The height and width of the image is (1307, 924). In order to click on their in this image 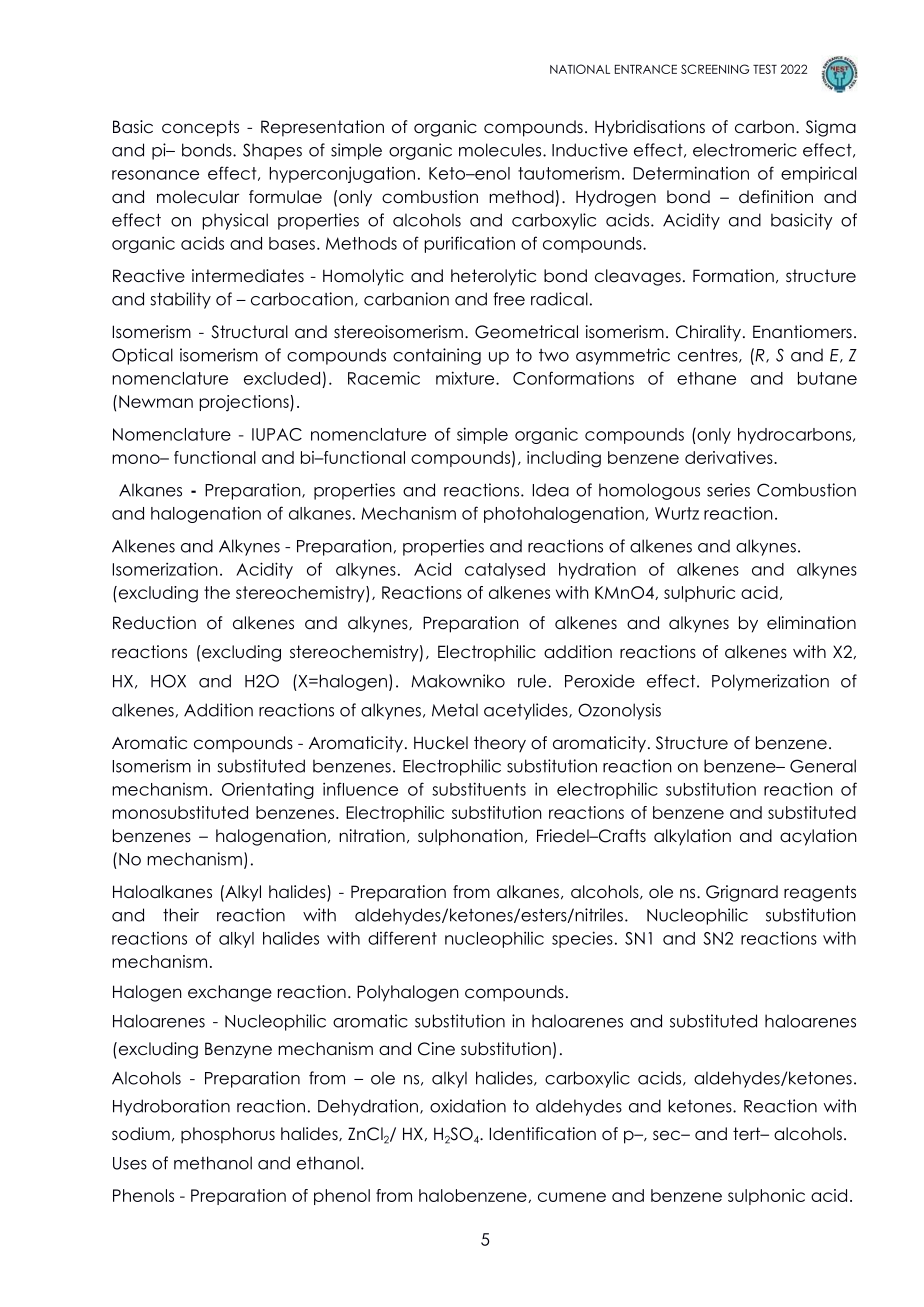, I will do `click(181, 915)`.
